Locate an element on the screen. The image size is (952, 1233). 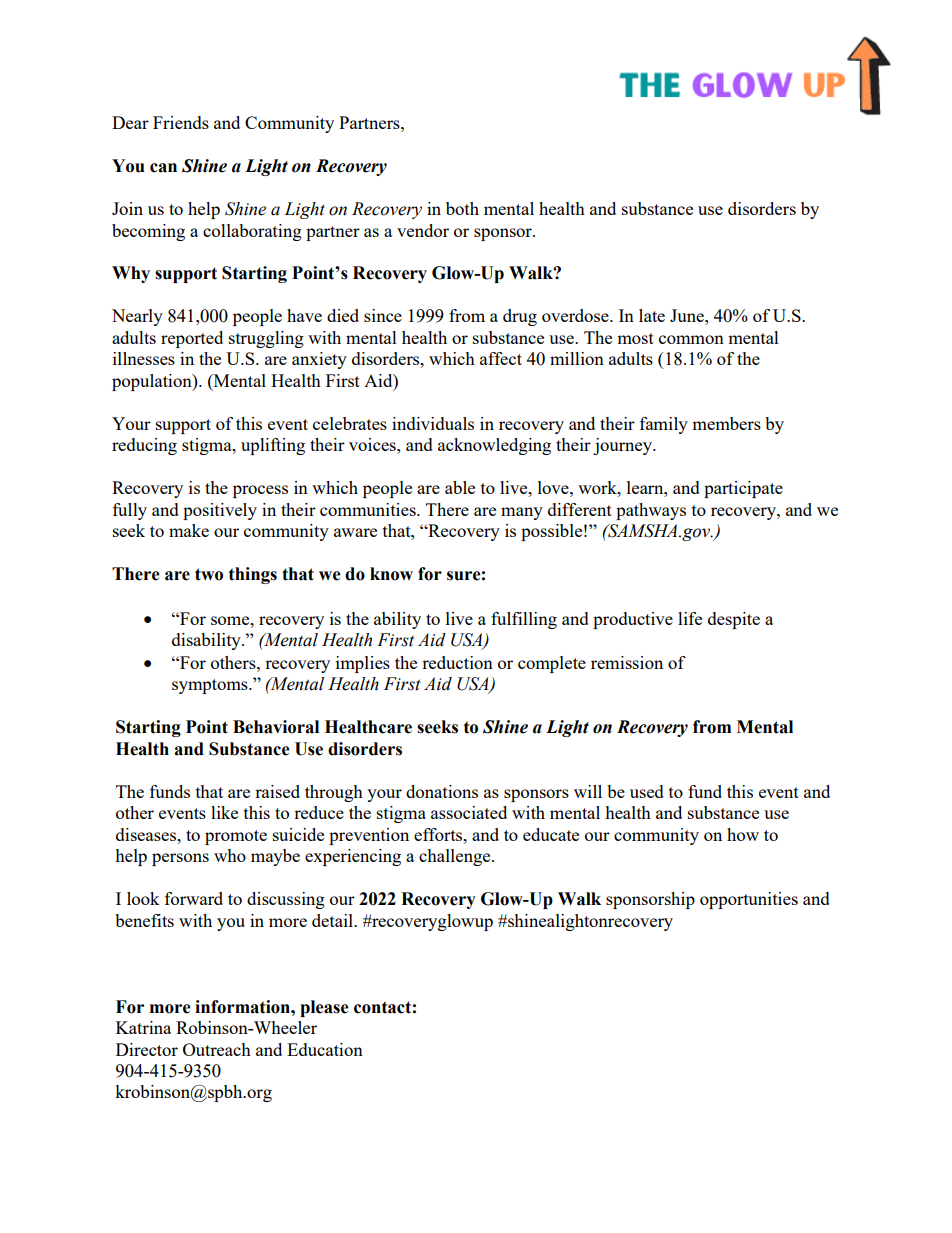
reducing is located at coordinates (144, 446).
